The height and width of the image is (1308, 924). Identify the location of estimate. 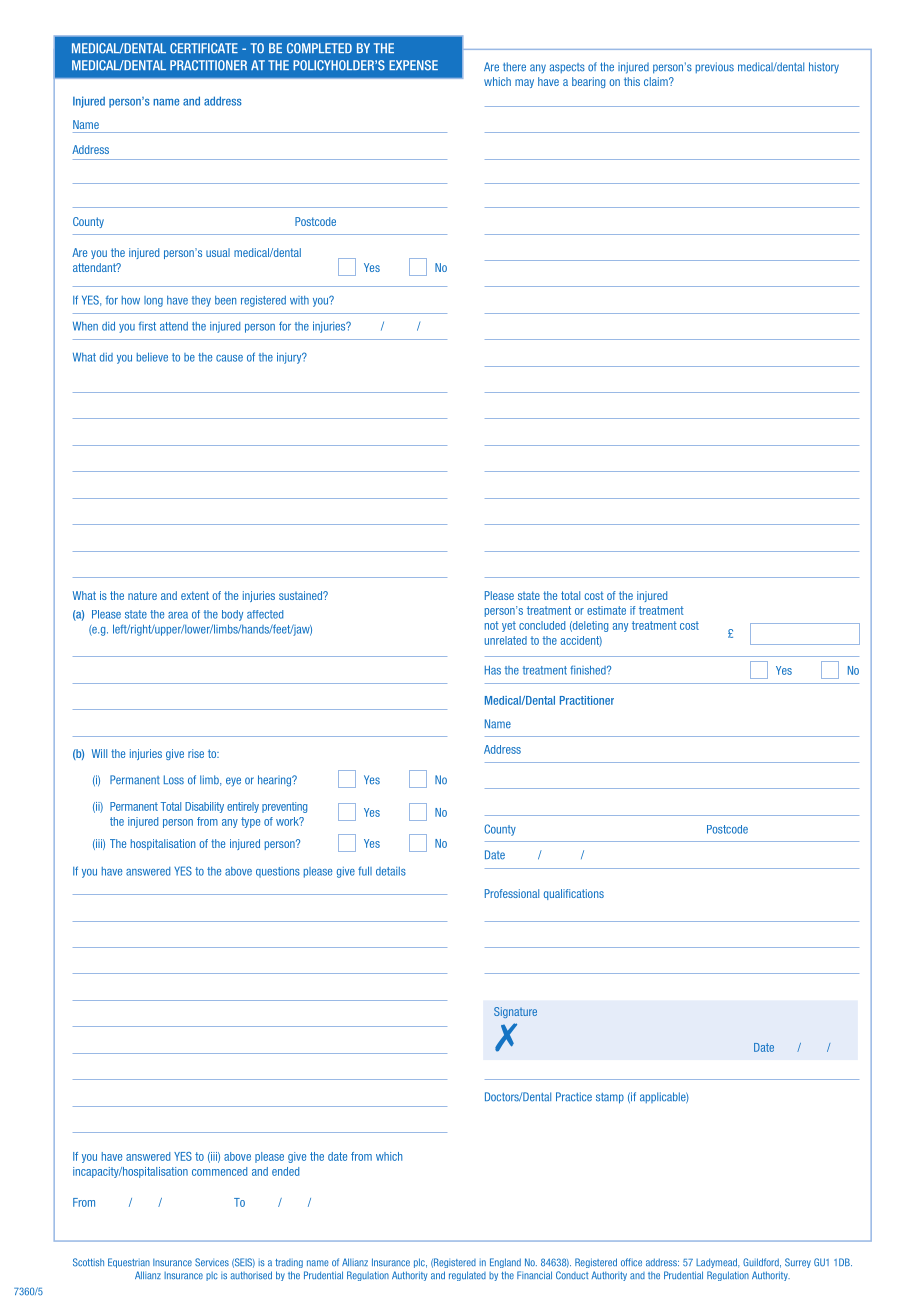
(606, 610).
